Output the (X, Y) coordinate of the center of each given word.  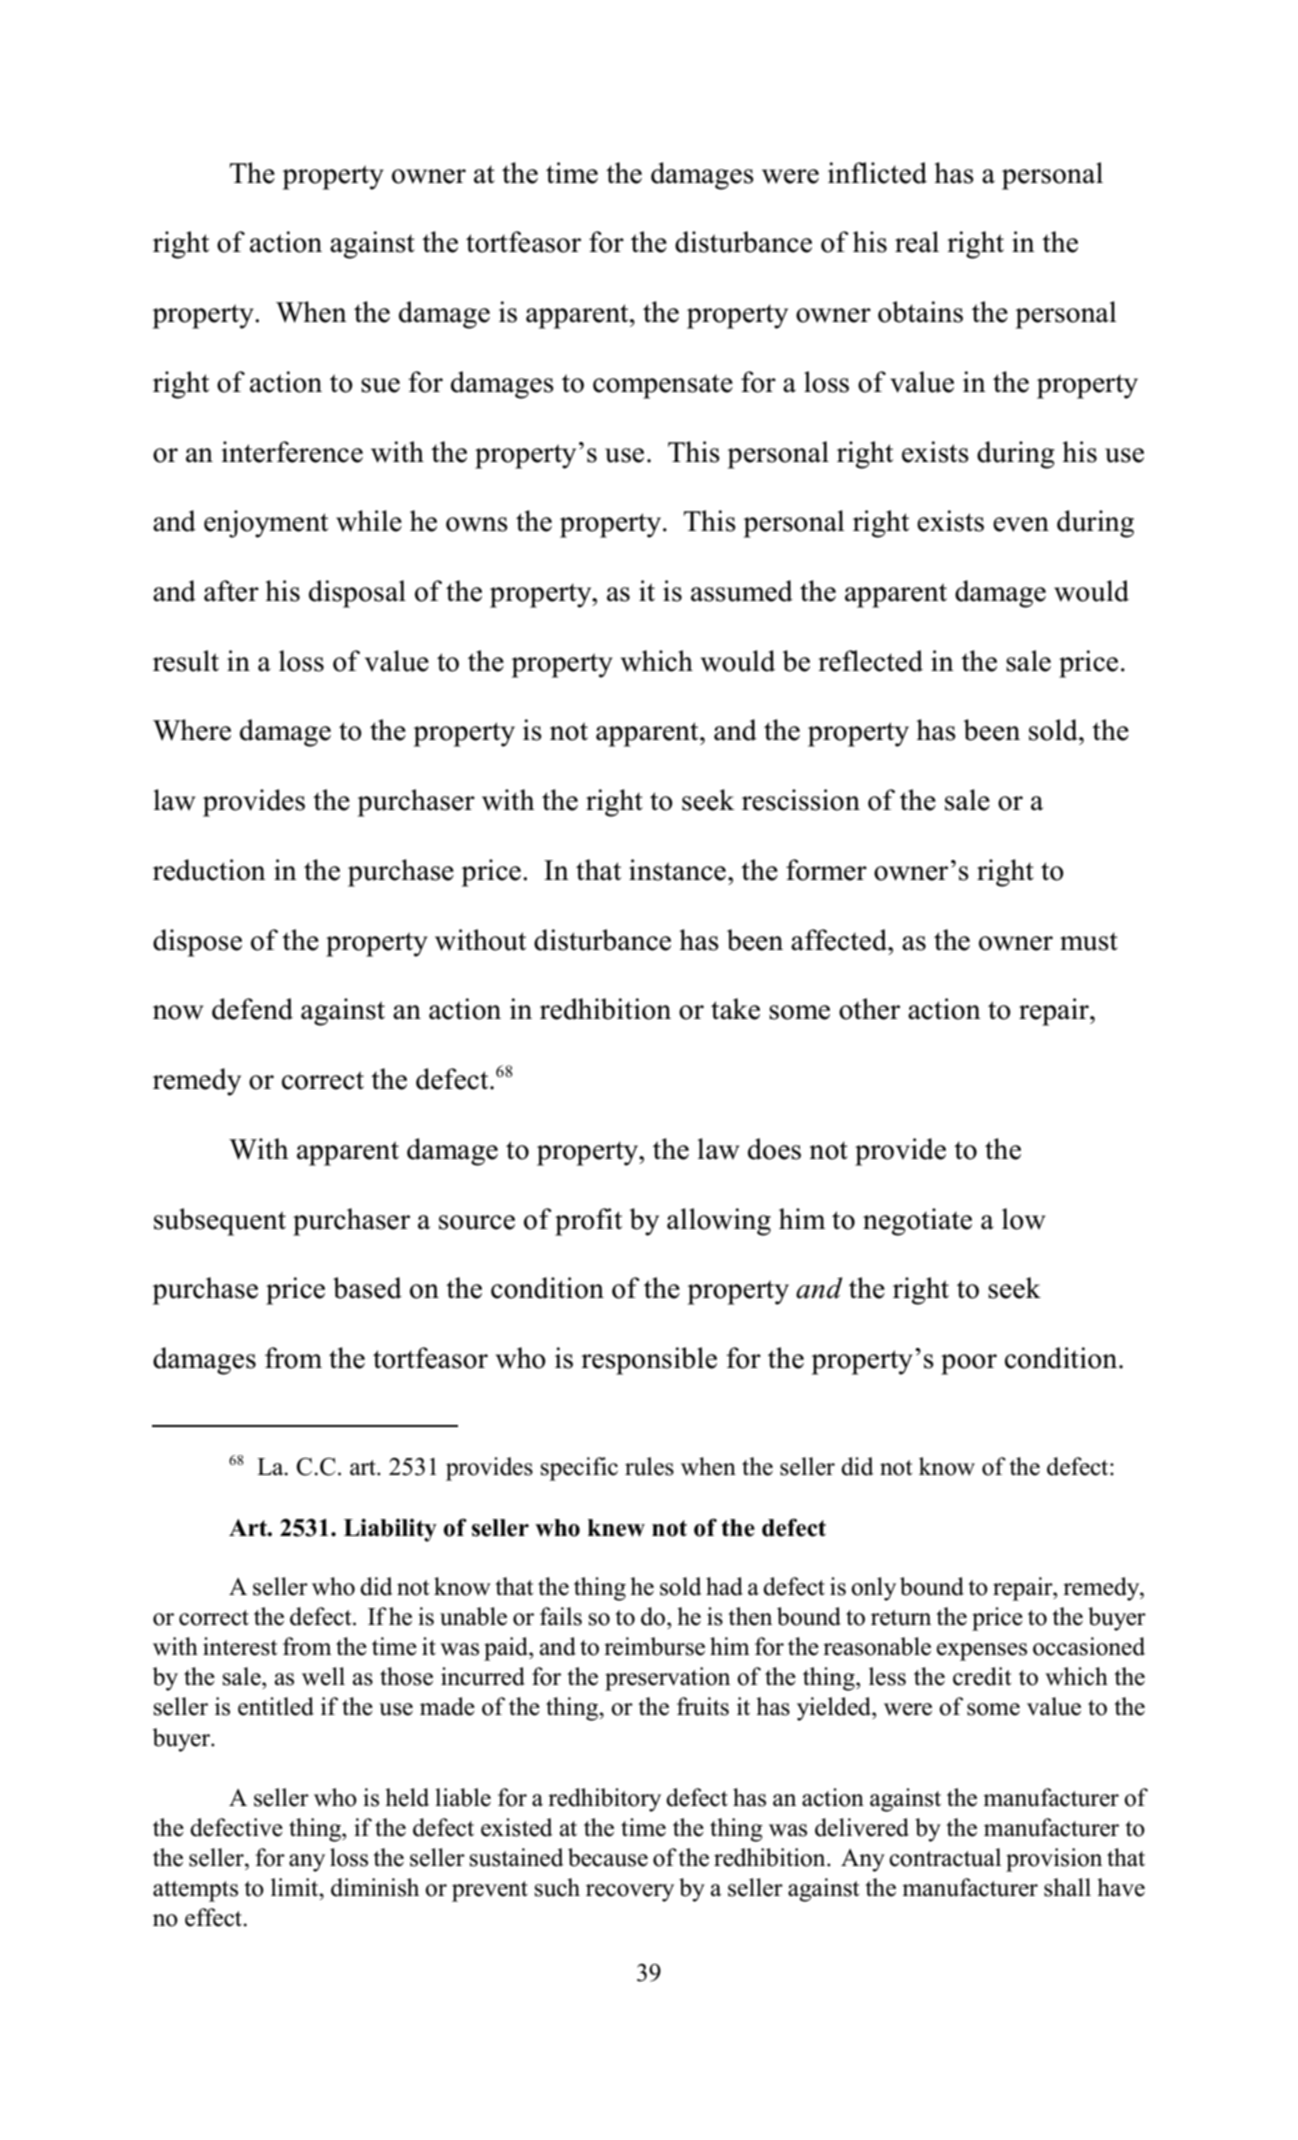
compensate (663, 386)
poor (969, 1364)
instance (677, 870)
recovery (630, 1893)
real (917, 242)
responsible (649, 1361)
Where (192, 730)
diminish (375, 1887)
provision (1054, 1860)
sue (380, 385)
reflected (870, 661)
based (367, 1288)
